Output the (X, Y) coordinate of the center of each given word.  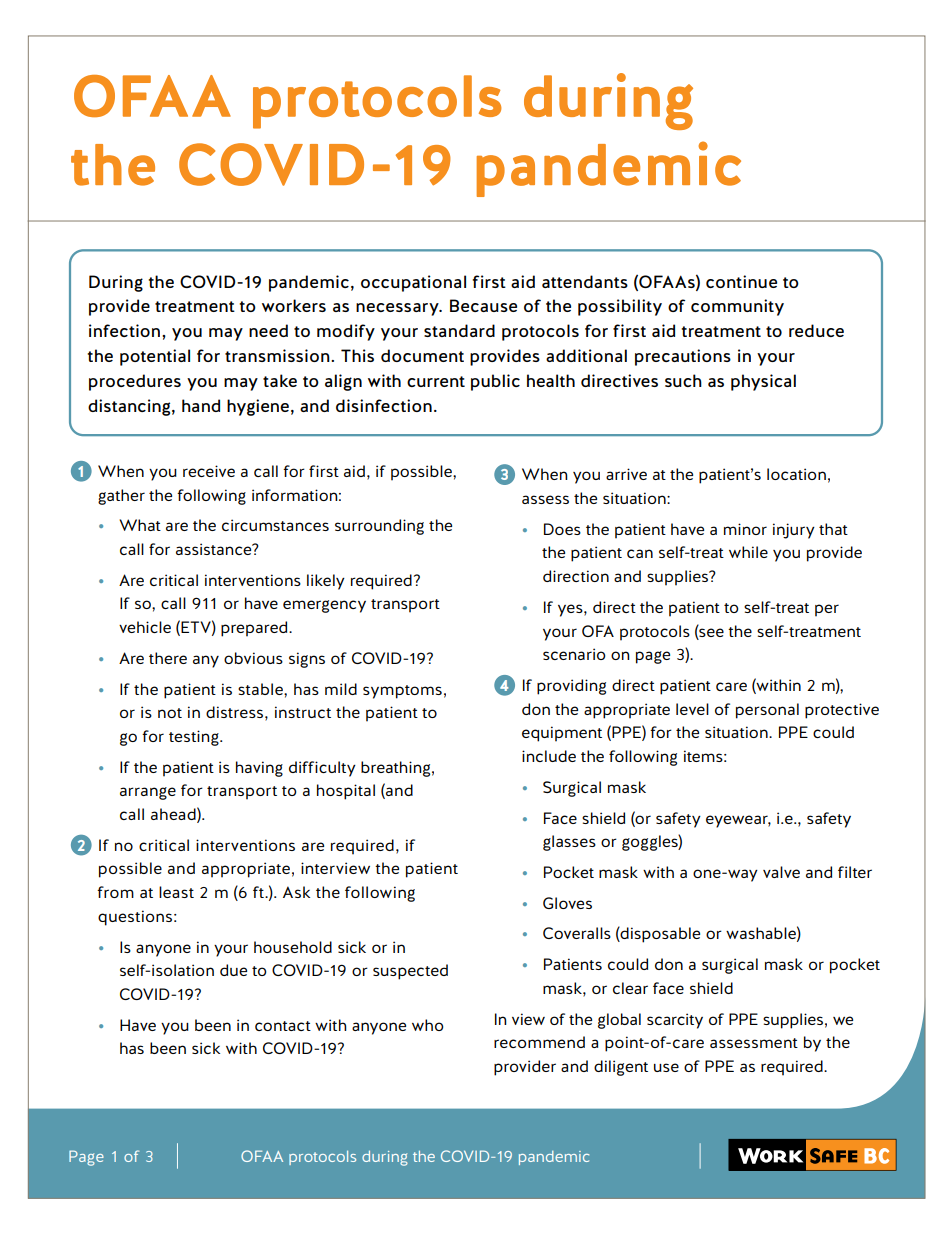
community (737, 307)
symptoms (402, 692)
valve (781, 872)
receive (209, 471)
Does (562, 529)
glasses (569, 843)
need (268, 330)
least (176, 892)
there (168, 658)
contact (283, 1026)
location (796, 474)
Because (483, 305)
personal (767, 711)
